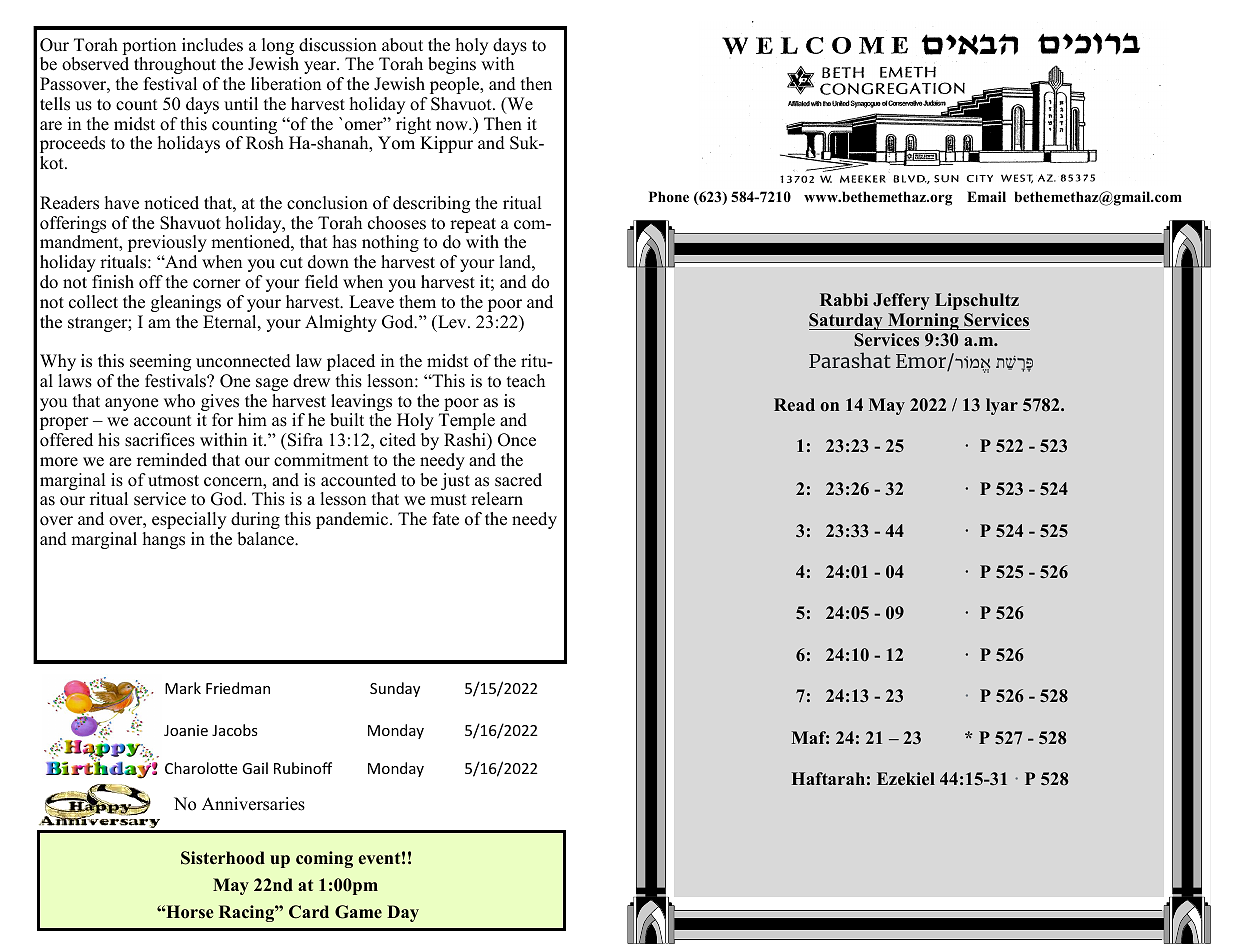 Image resolution: width=1233 pixels, height=952 pixels. Describe the element at coordinates (986, 196) in the screenshot. I see `Email` at that location.
